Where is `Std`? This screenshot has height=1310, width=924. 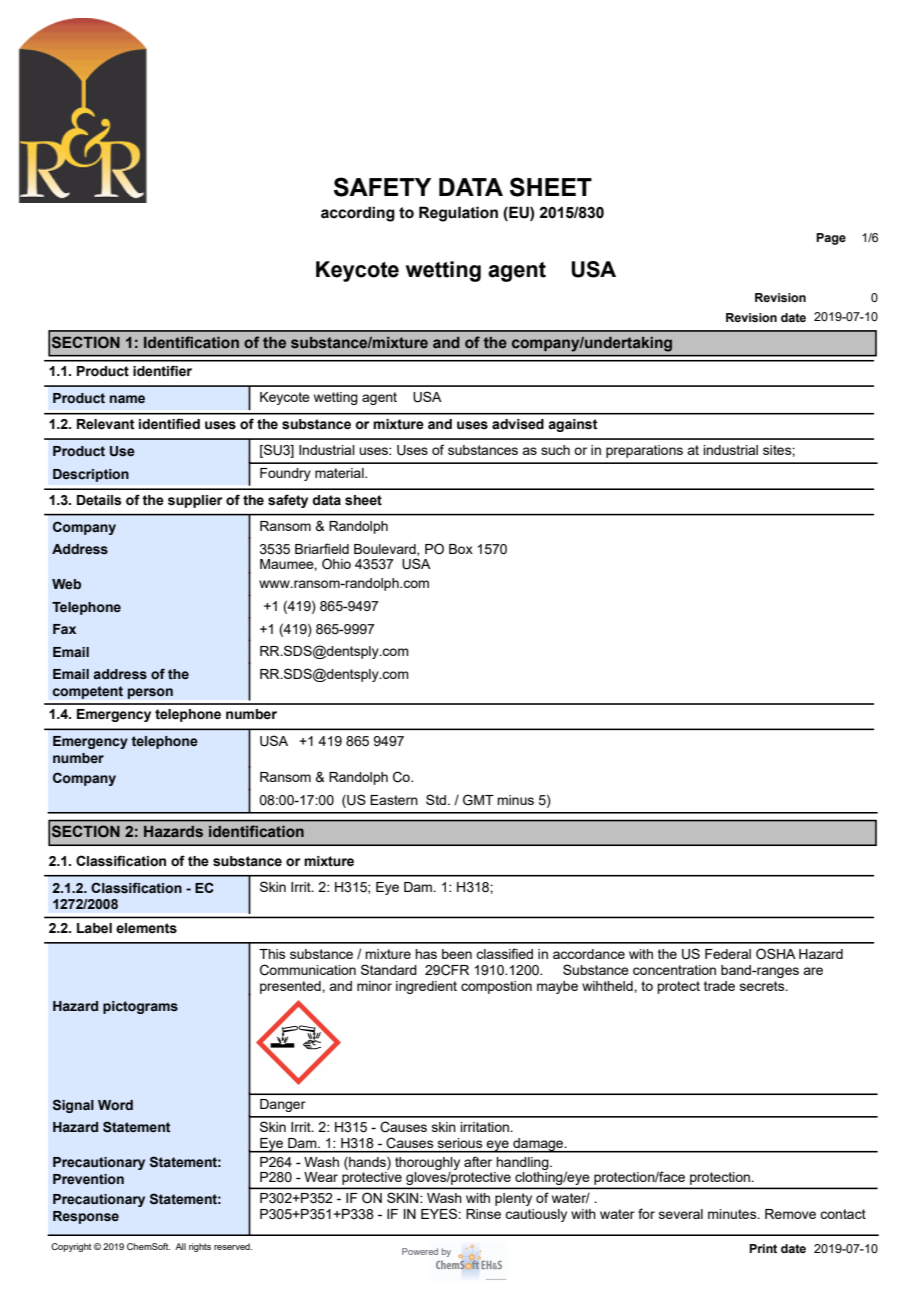 Std is located at coordinates (436, 799).
